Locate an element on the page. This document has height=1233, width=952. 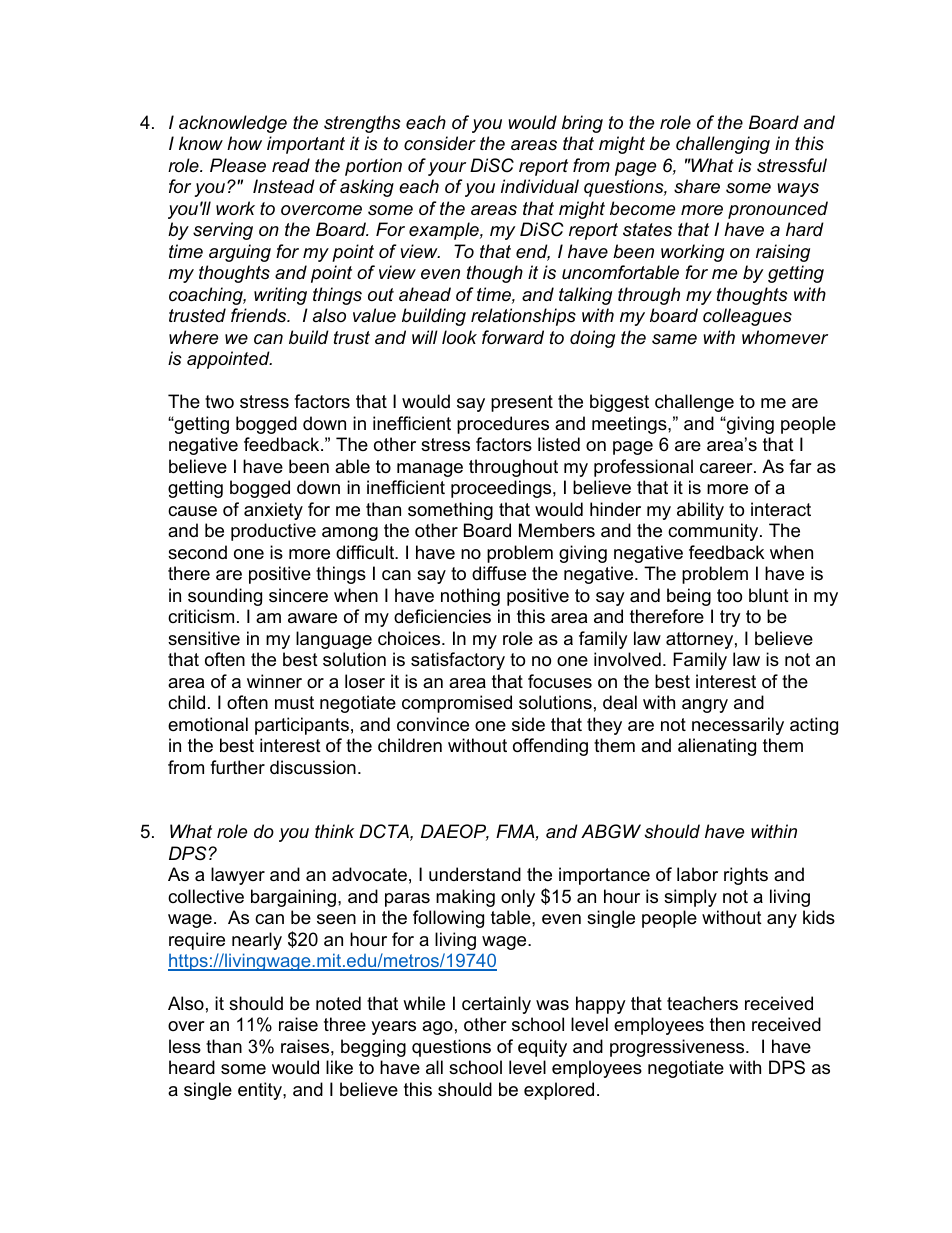
challenging is located at coordinates (723, 145).
